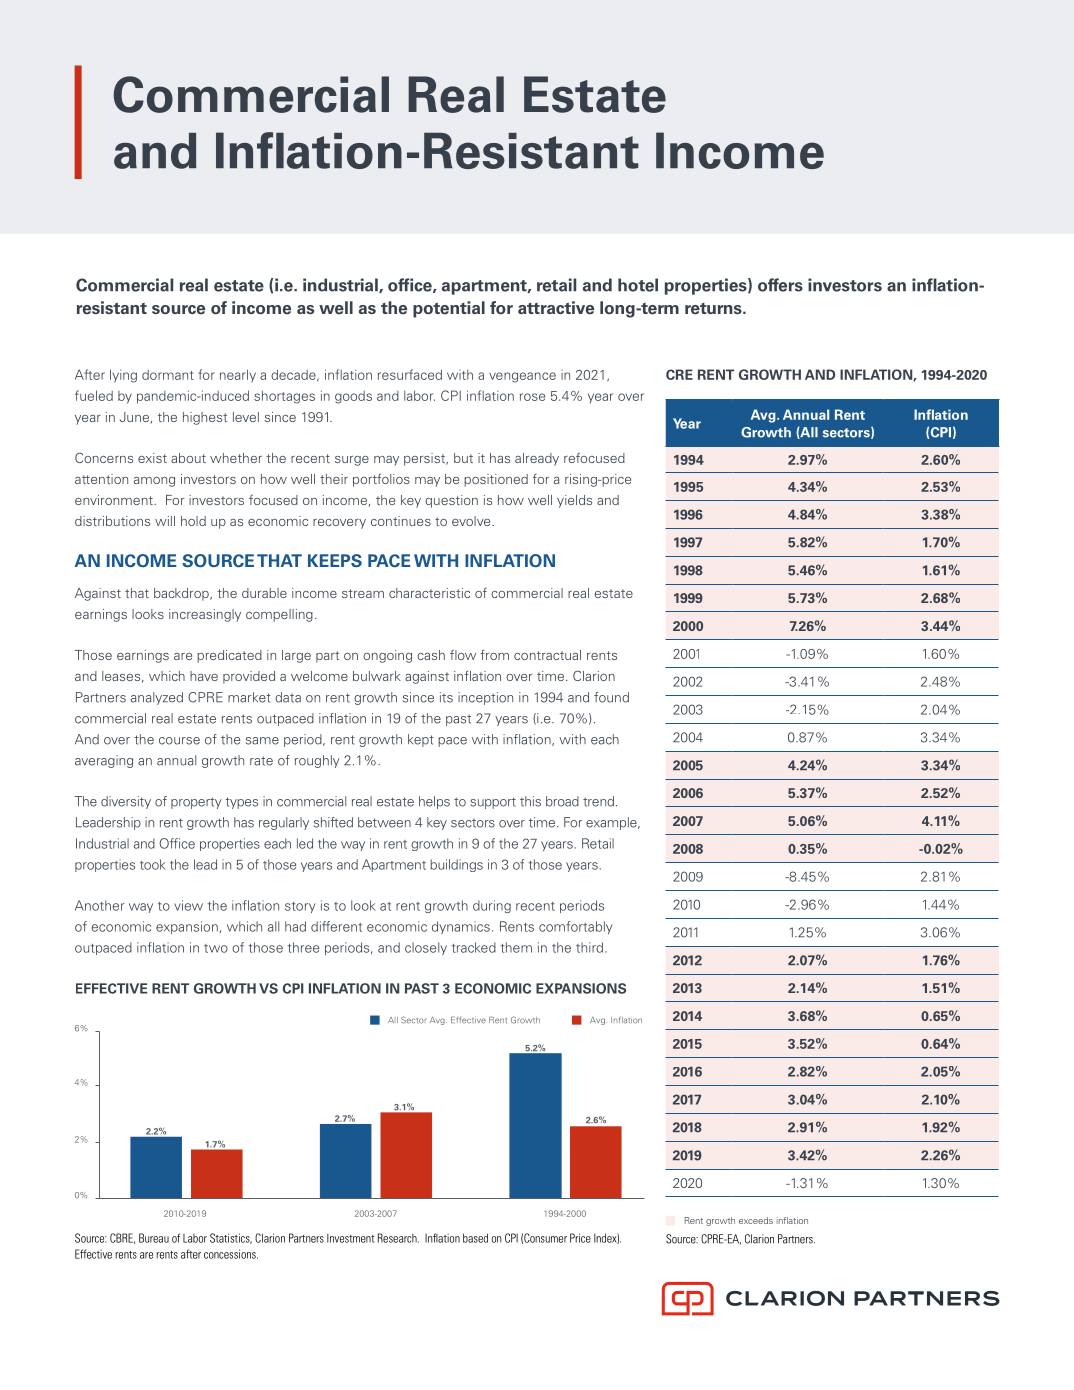 The height and width of the document is (1390, 1074). Describe the element at coordinates (589, 947) in the document. I see `third` at that location.
